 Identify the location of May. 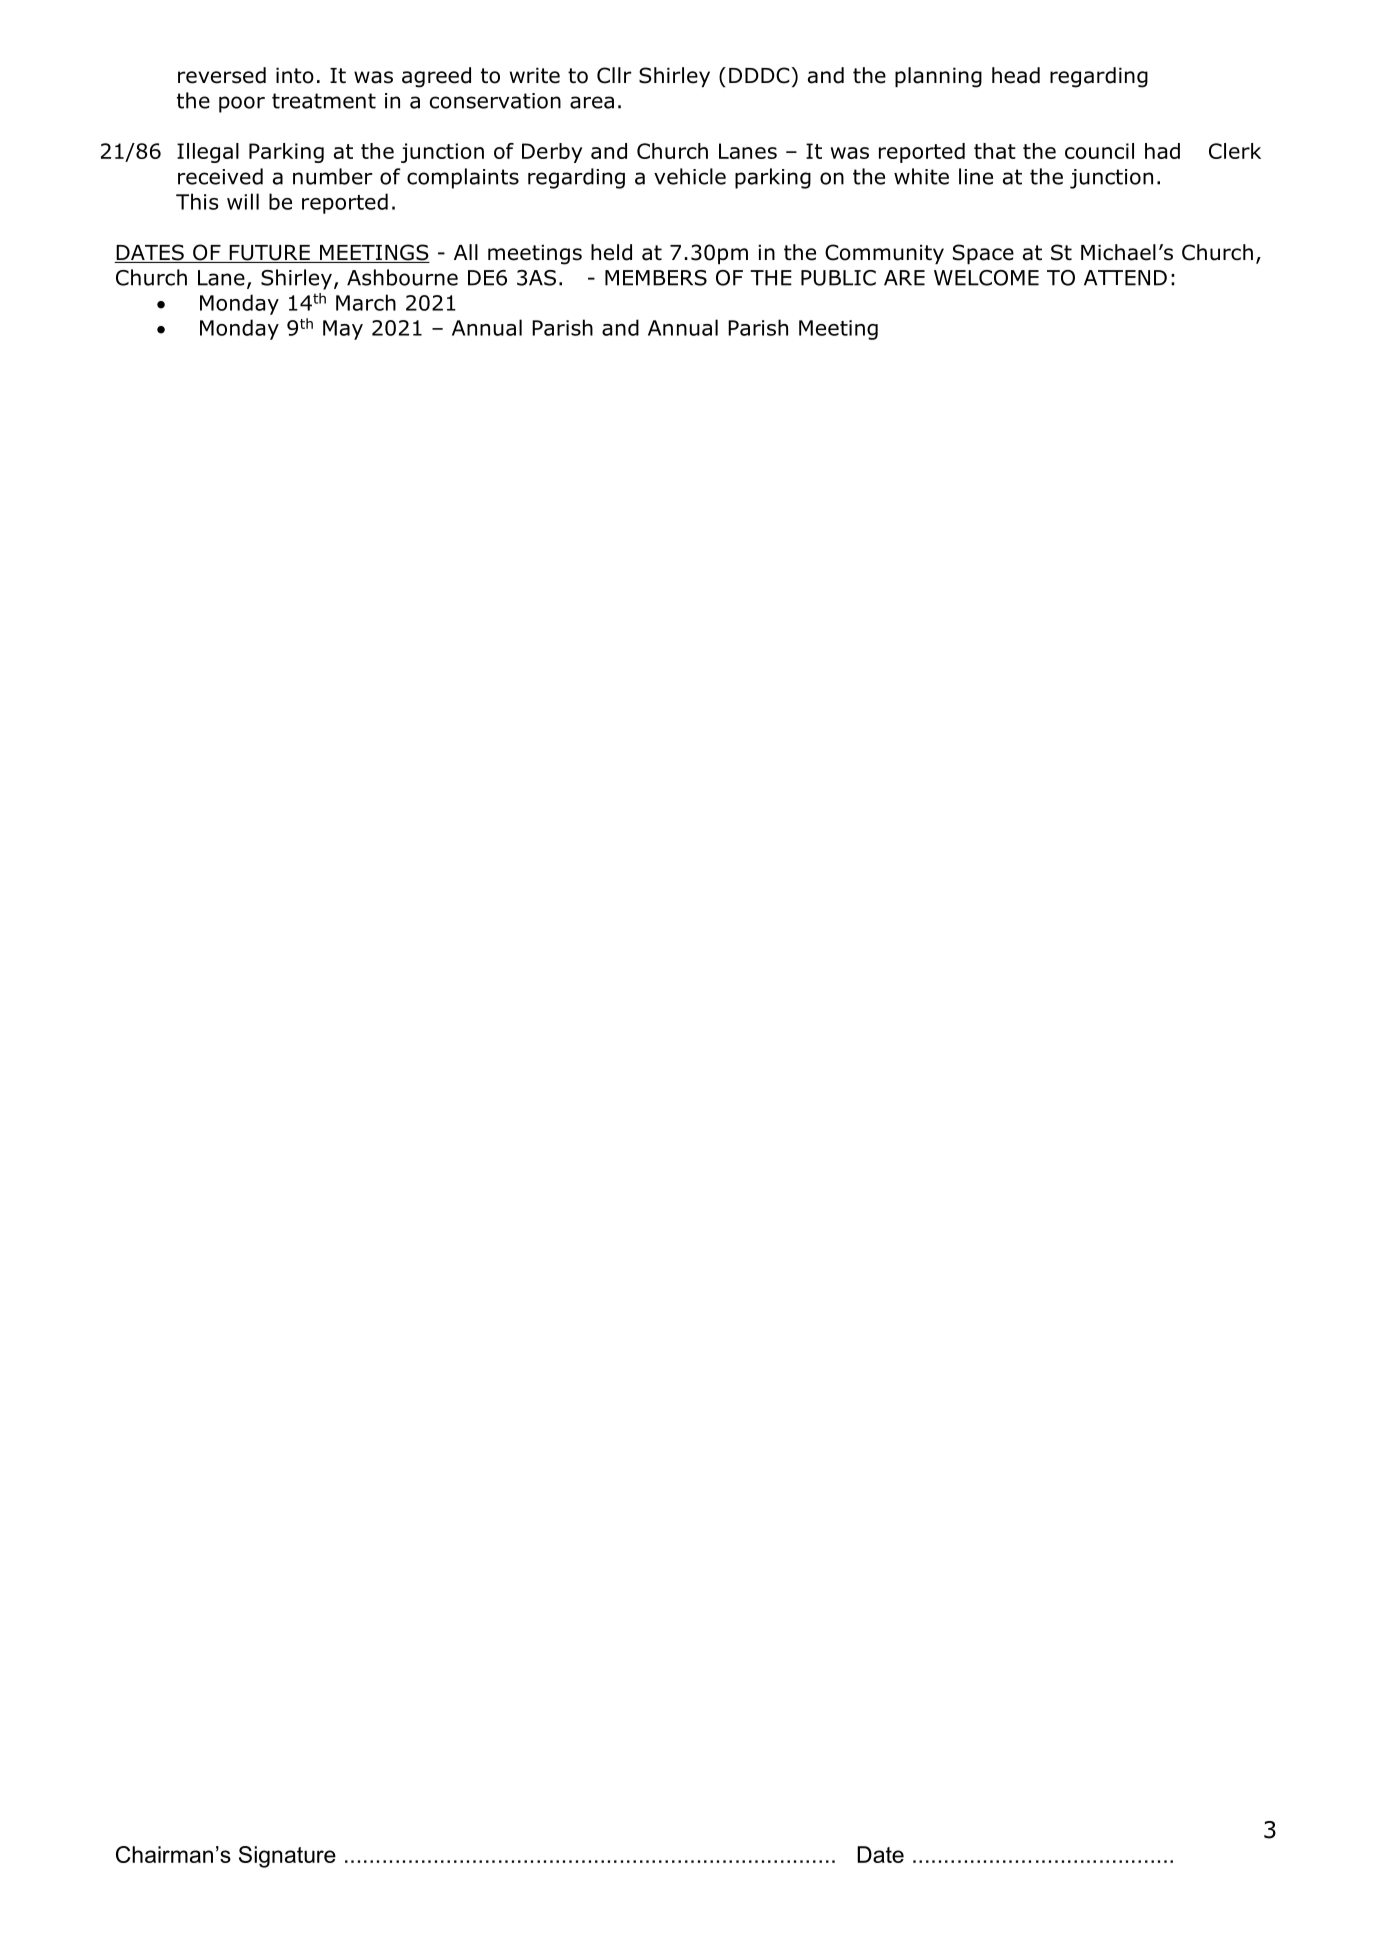
(343, 330).
